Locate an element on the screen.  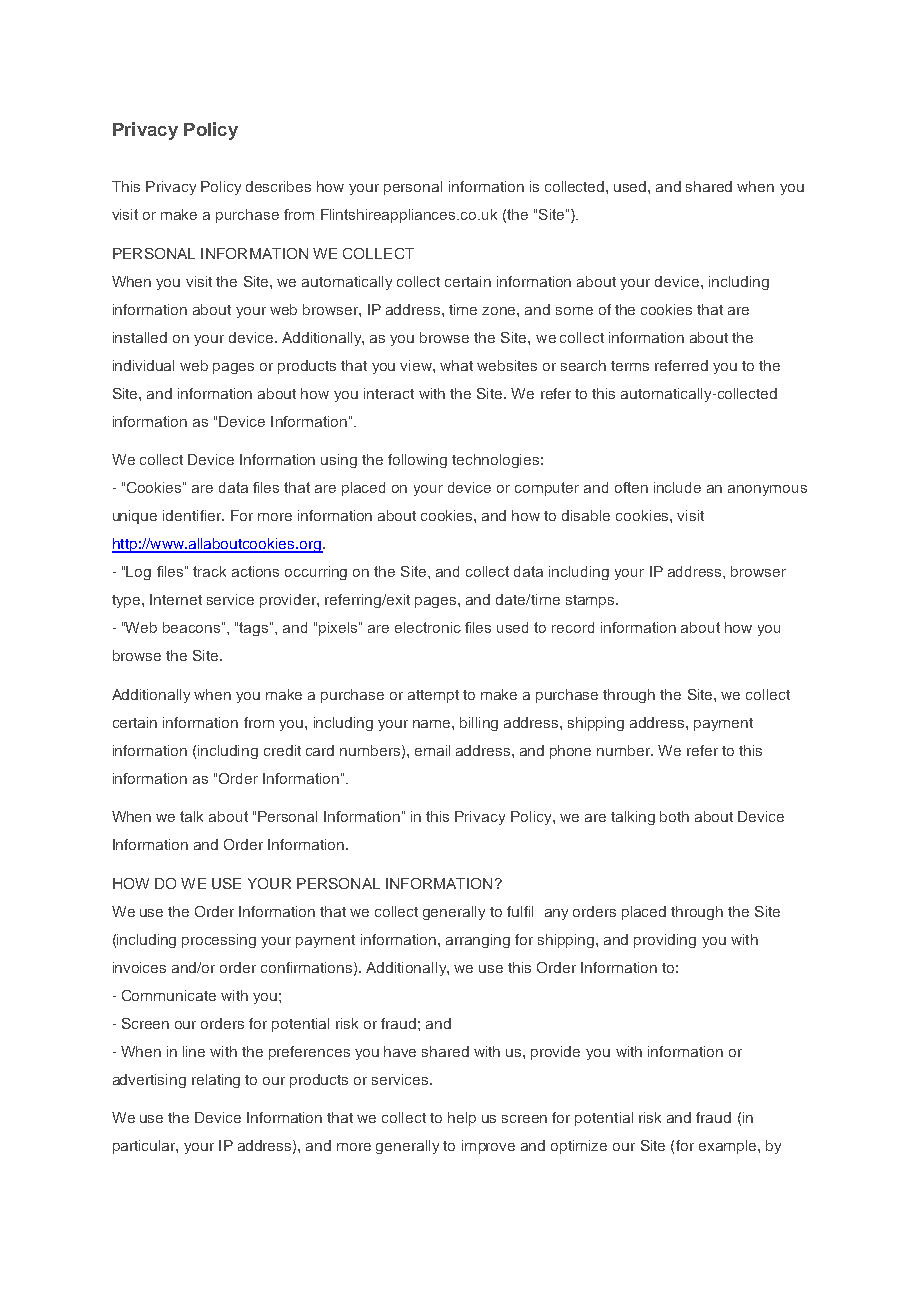
processing is located at coordinates (219, 941).
